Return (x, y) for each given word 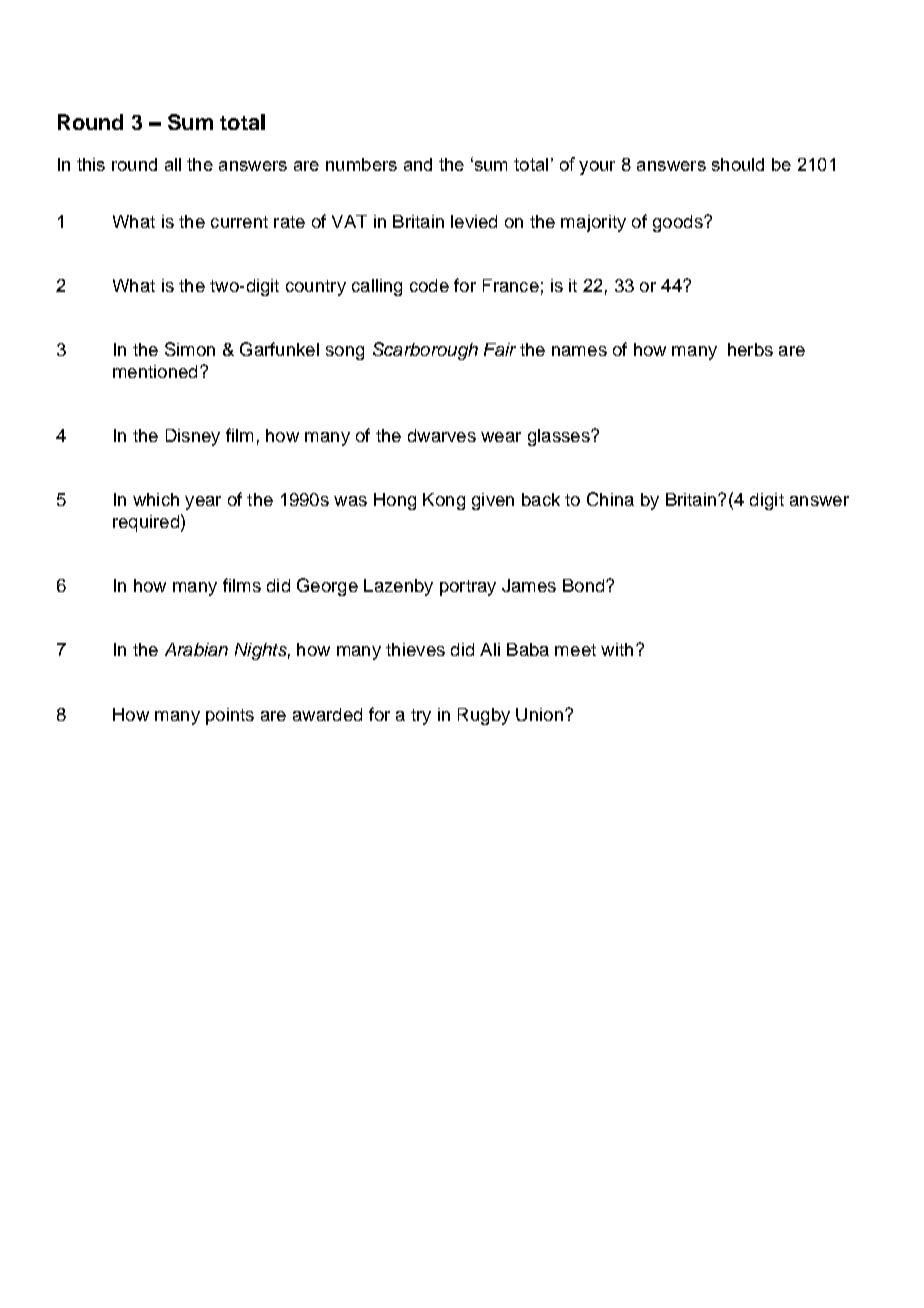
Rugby (484, 716)
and (418, 164)
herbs (750, 349)
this (91, 164)
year (203, 503)
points (230, 716)
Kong (444, 501)
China (610, 499)
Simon (190, 349)
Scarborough (425, 351)
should (738, 164)
